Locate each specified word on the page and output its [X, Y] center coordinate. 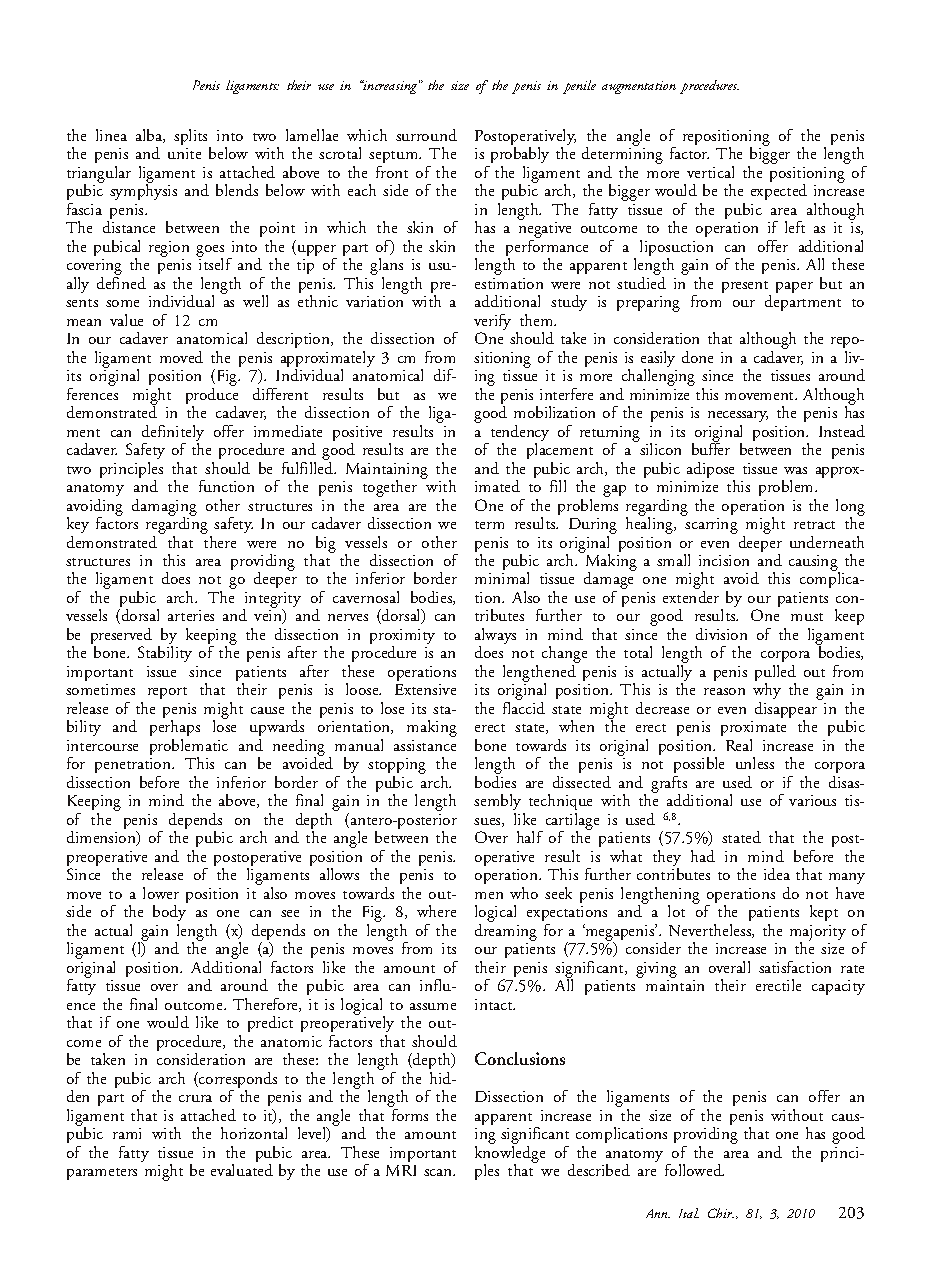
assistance [425, 745]
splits [192, 138]
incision [724, 560]
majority [818, 934]
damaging [164, 508]
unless [755, 763]
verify [492, 323]
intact [495, 1004]
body [169, 915]
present [746, 288]
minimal [502, 578]
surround [426, 135]
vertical [710, 172]
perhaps [175, 730]
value [126, 320]
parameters [102, 1174]
